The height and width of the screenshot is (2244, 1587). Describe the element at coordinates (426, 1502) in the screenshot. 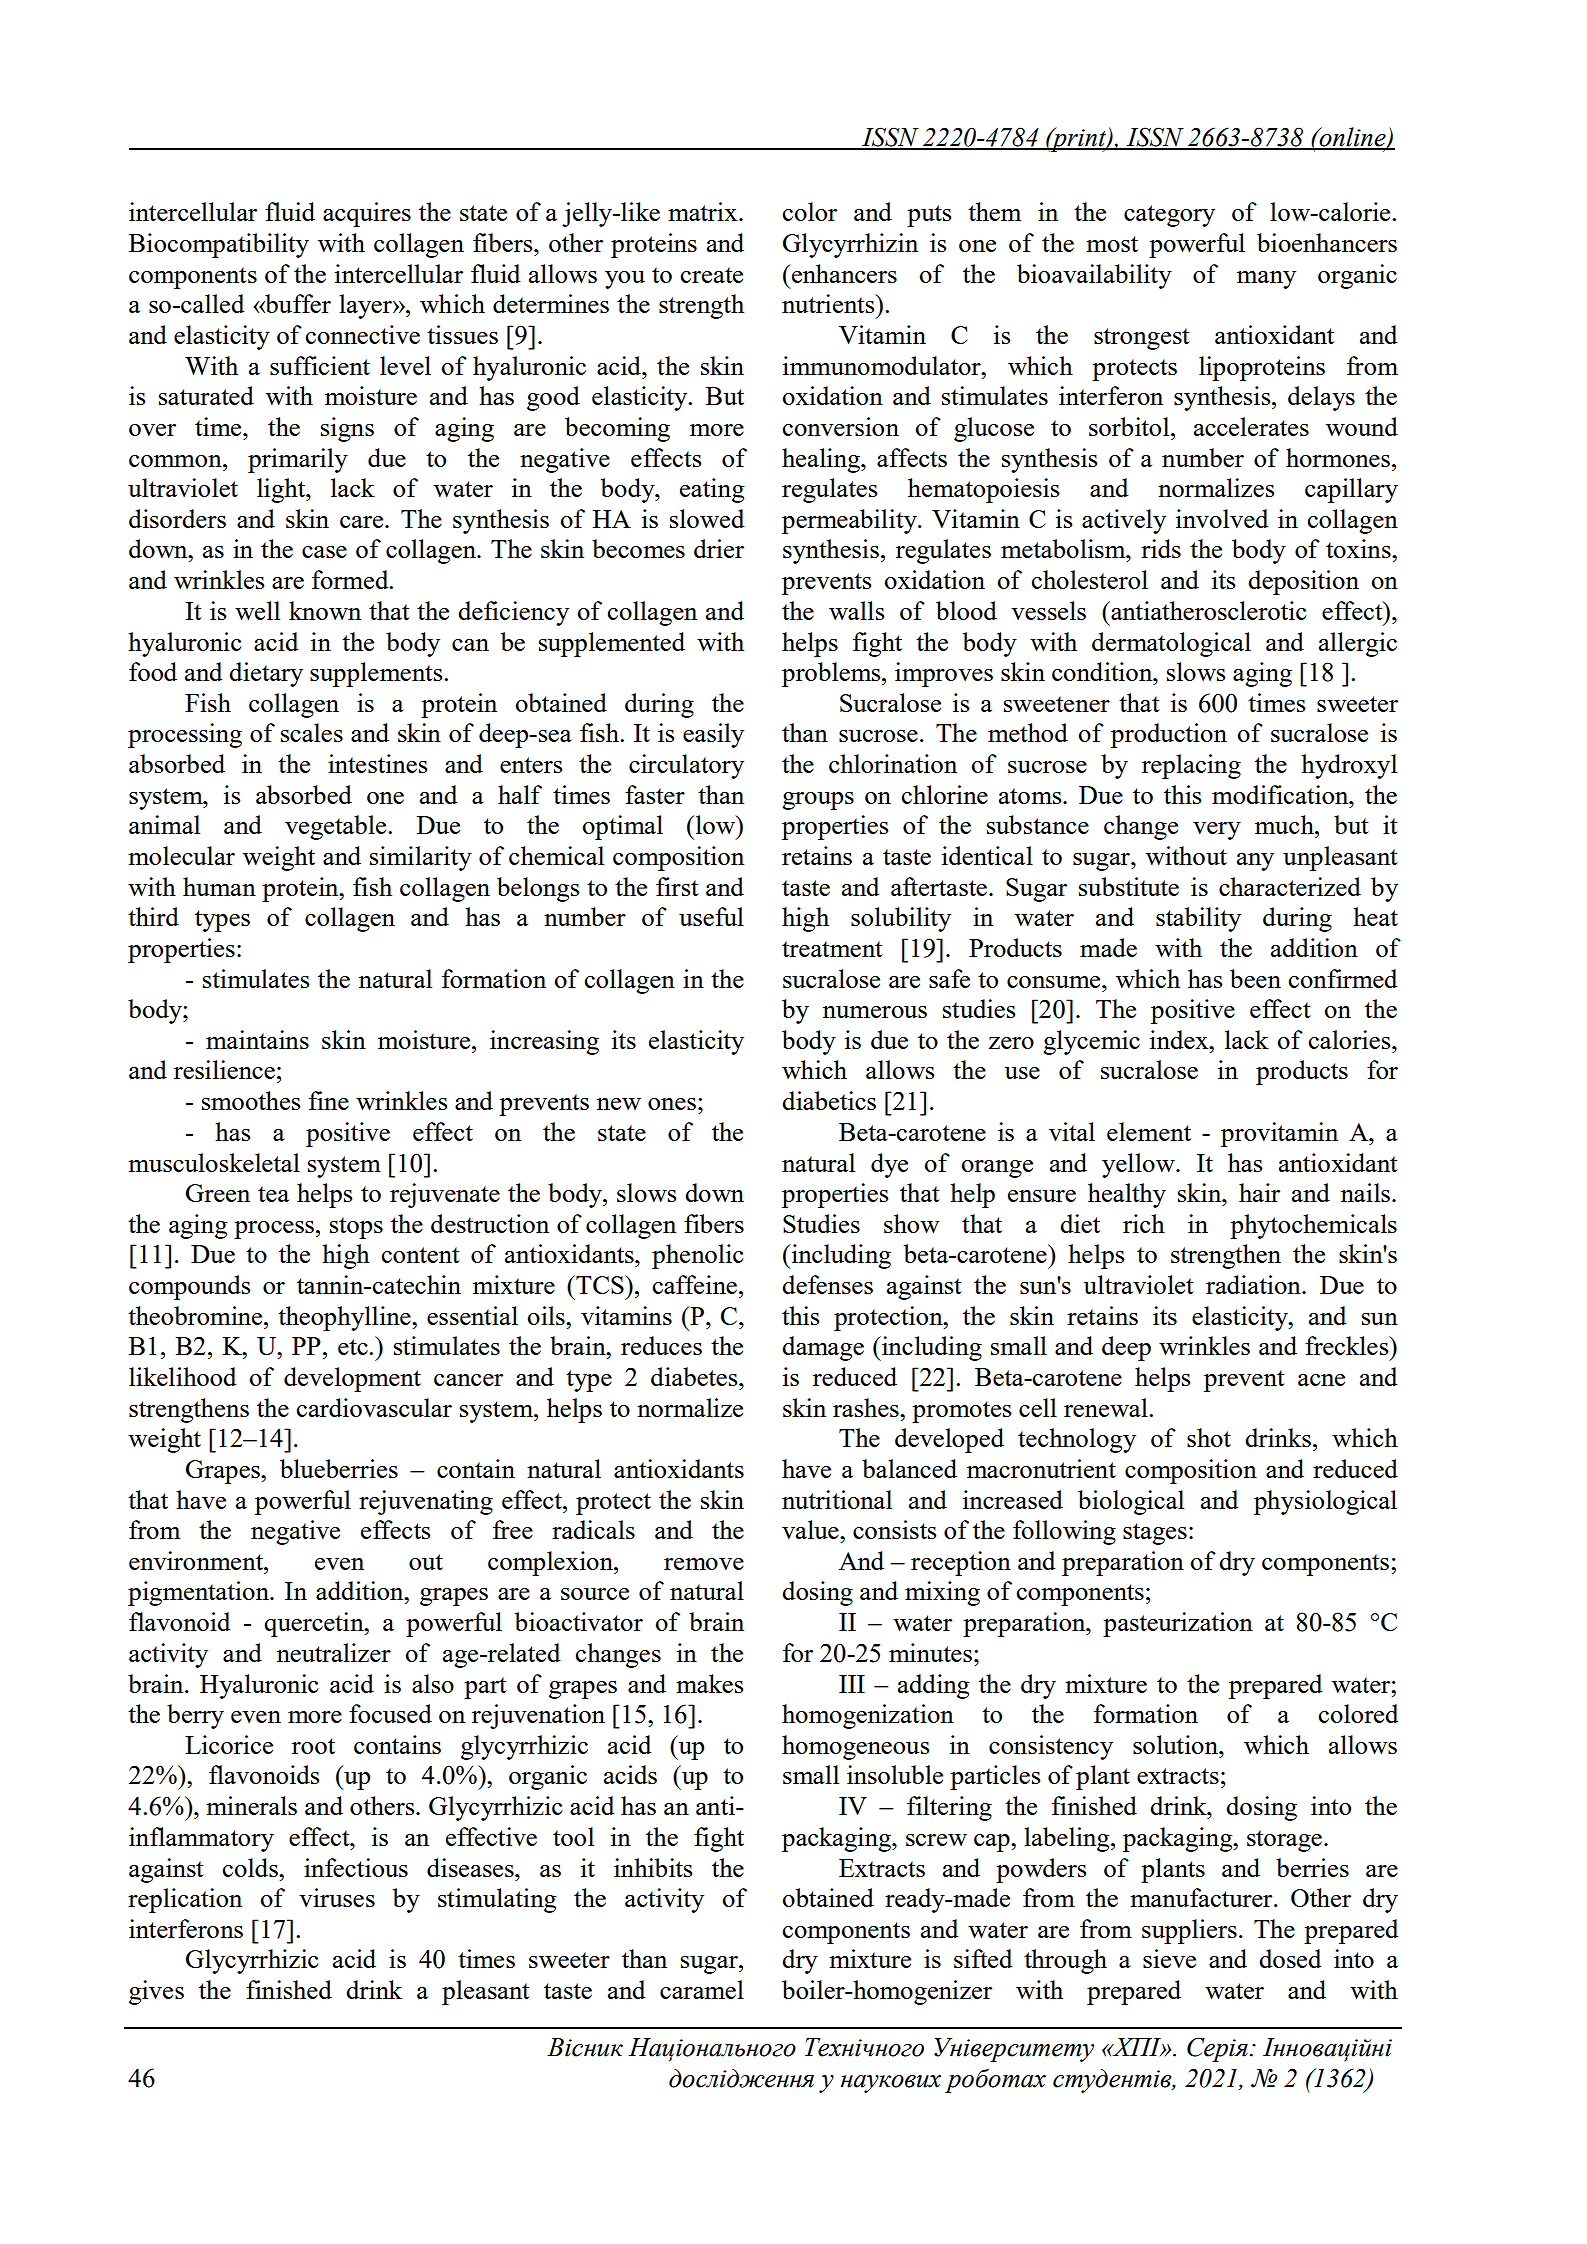

I see `rejuvenating` at that location.
